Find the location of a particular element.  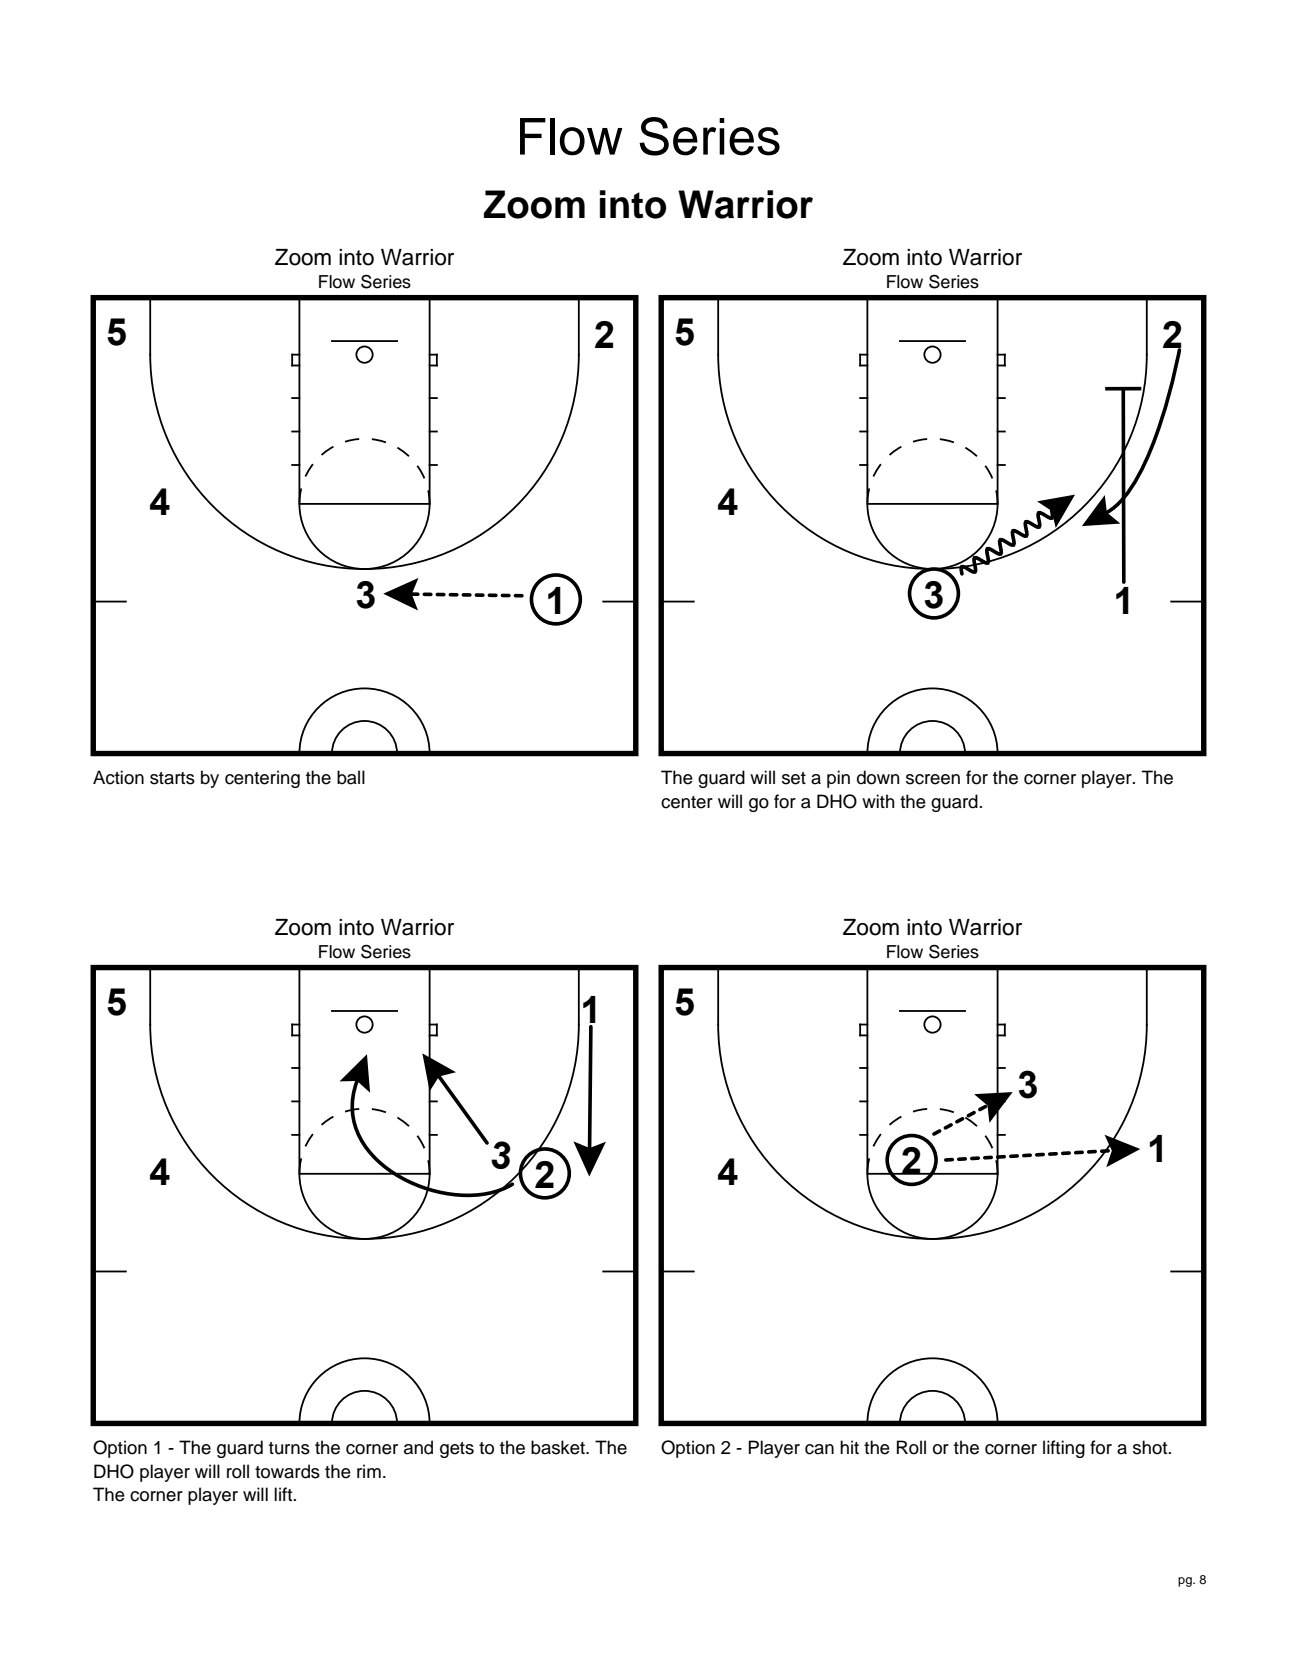

screen is located at coordinates (933, 779).
